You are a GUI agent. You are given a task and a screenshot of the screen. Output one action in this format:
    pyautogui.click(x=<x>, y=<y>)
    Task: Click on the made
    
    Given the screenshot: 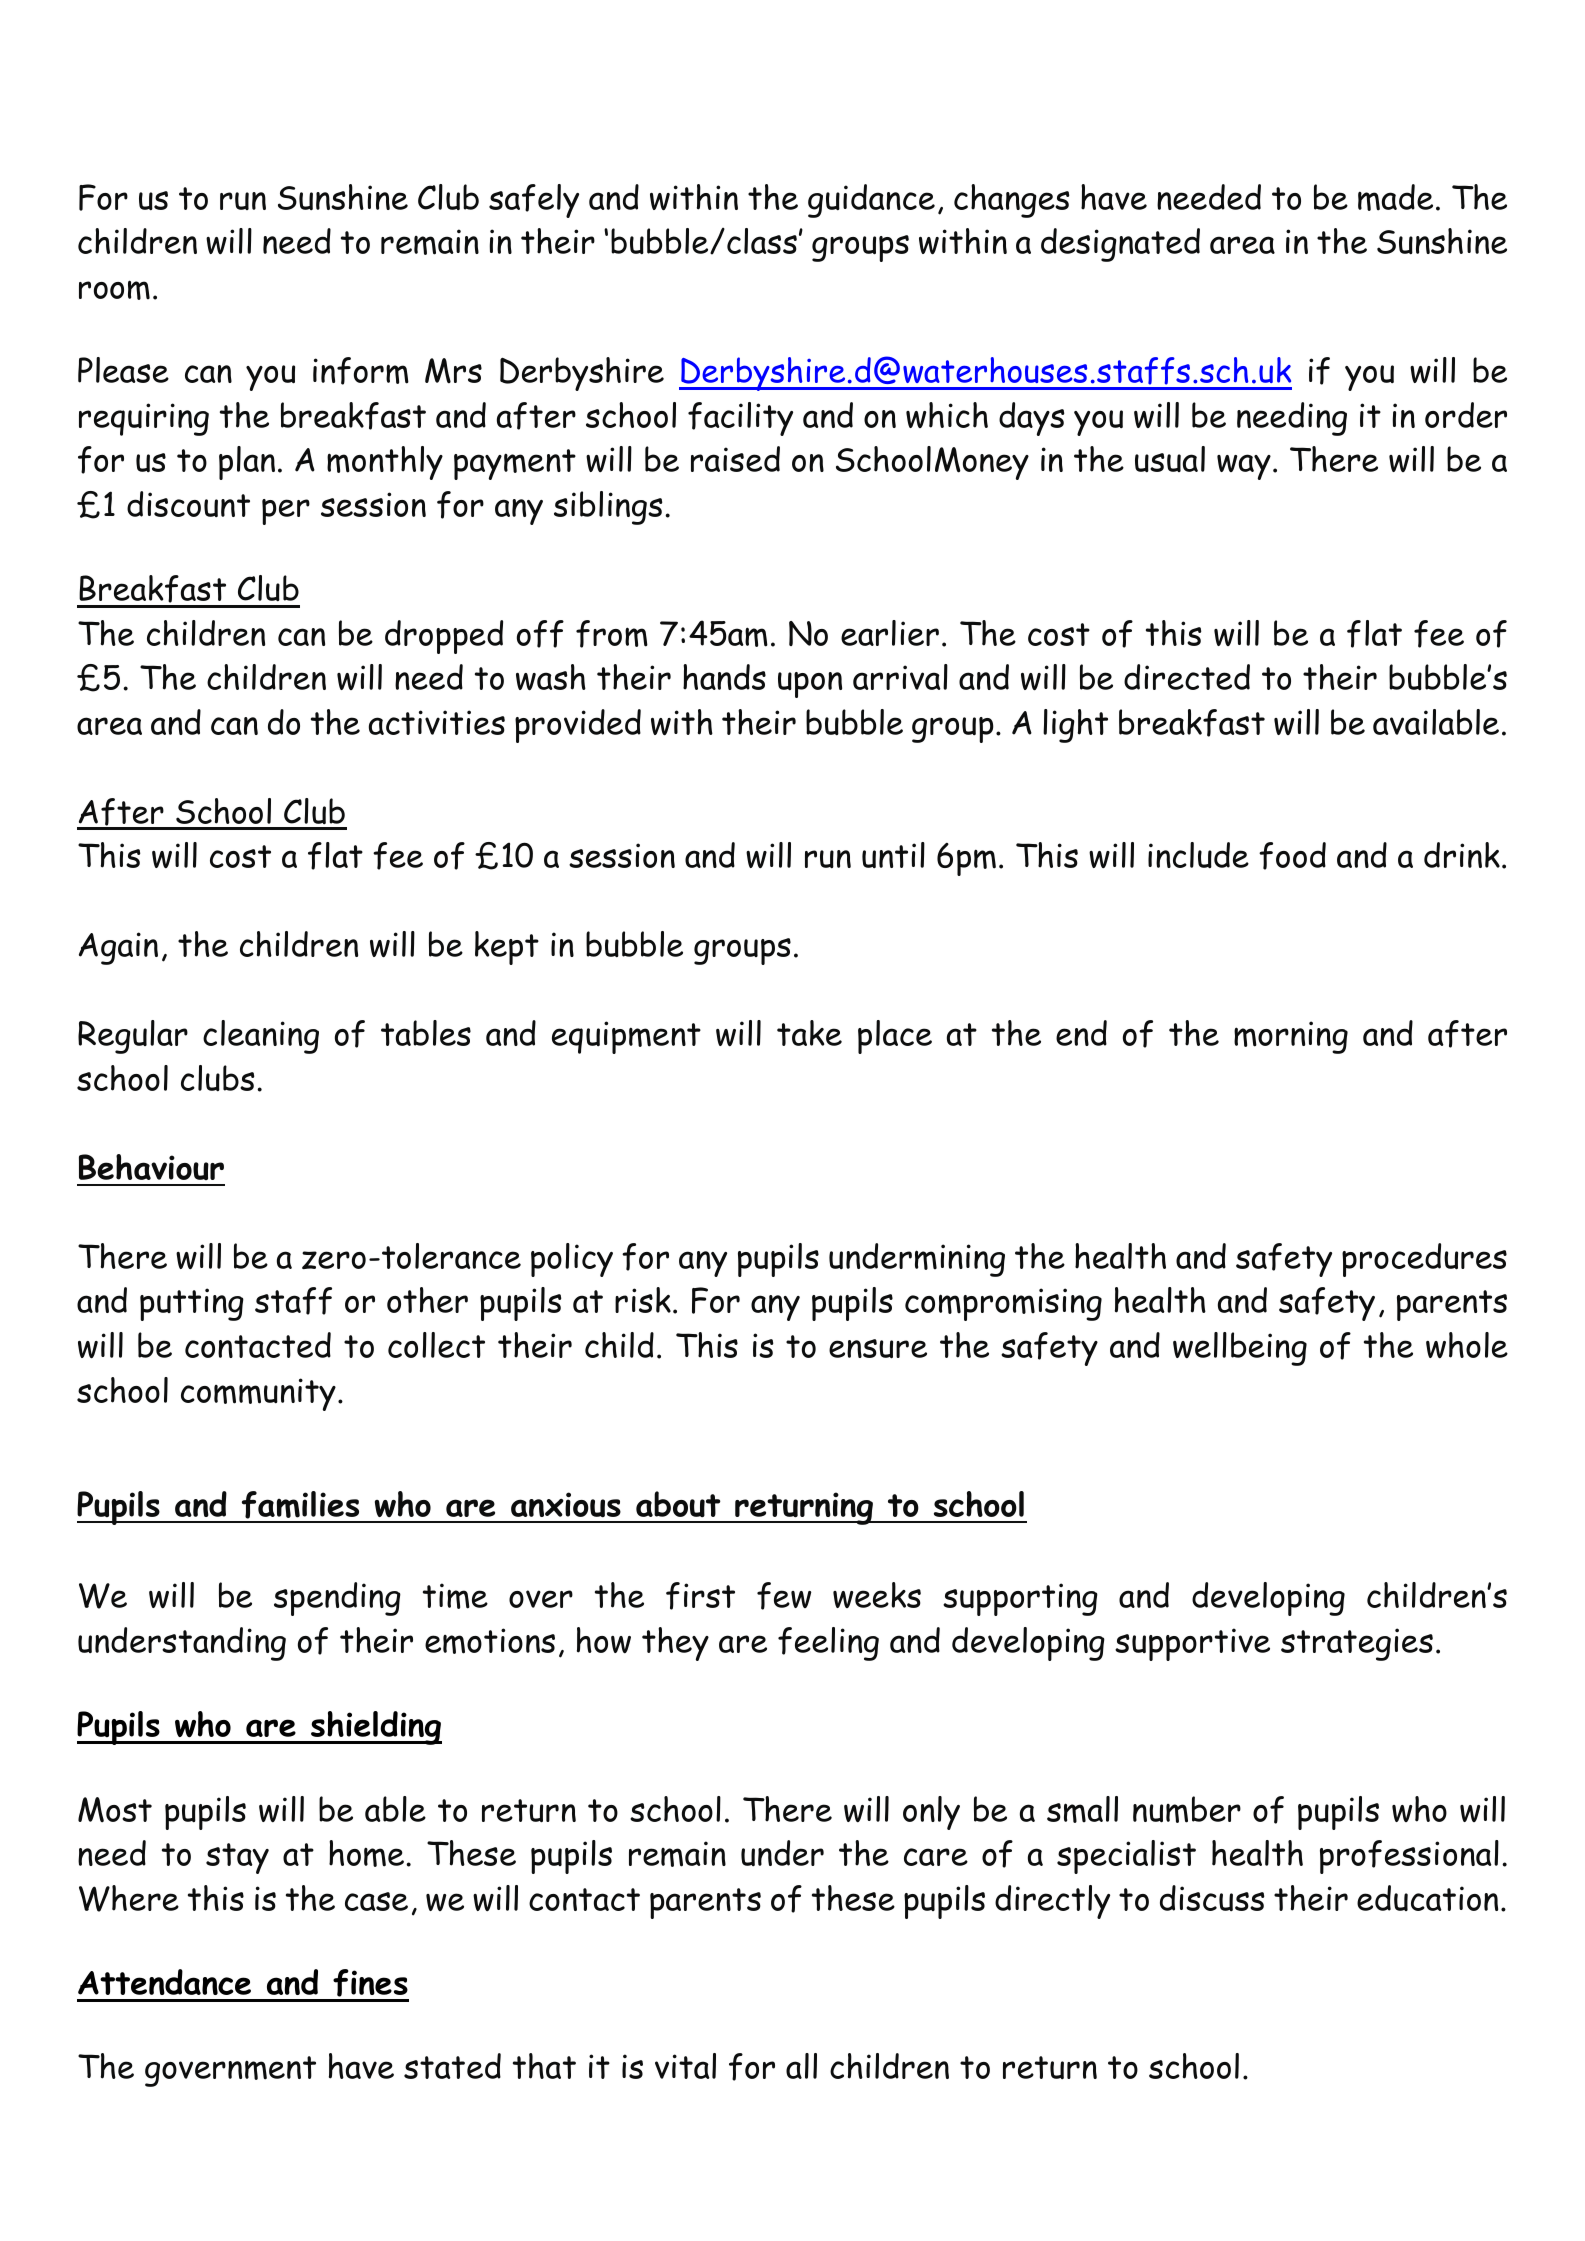 What is the action you would take?
    pyautogui.click(x=1395, y=197)
